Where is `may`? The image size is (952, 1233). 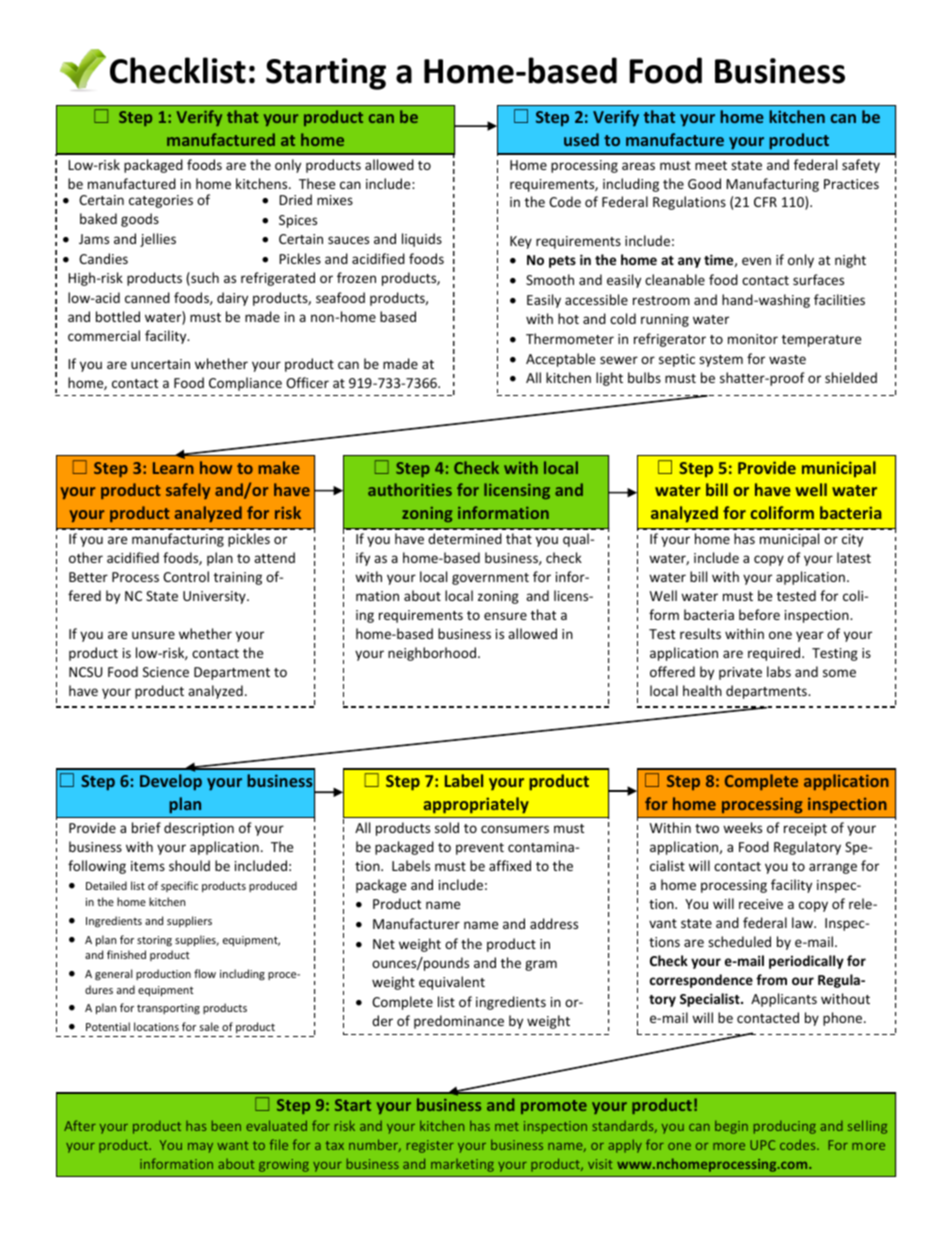
may is located at coordinates (200, 1148).
